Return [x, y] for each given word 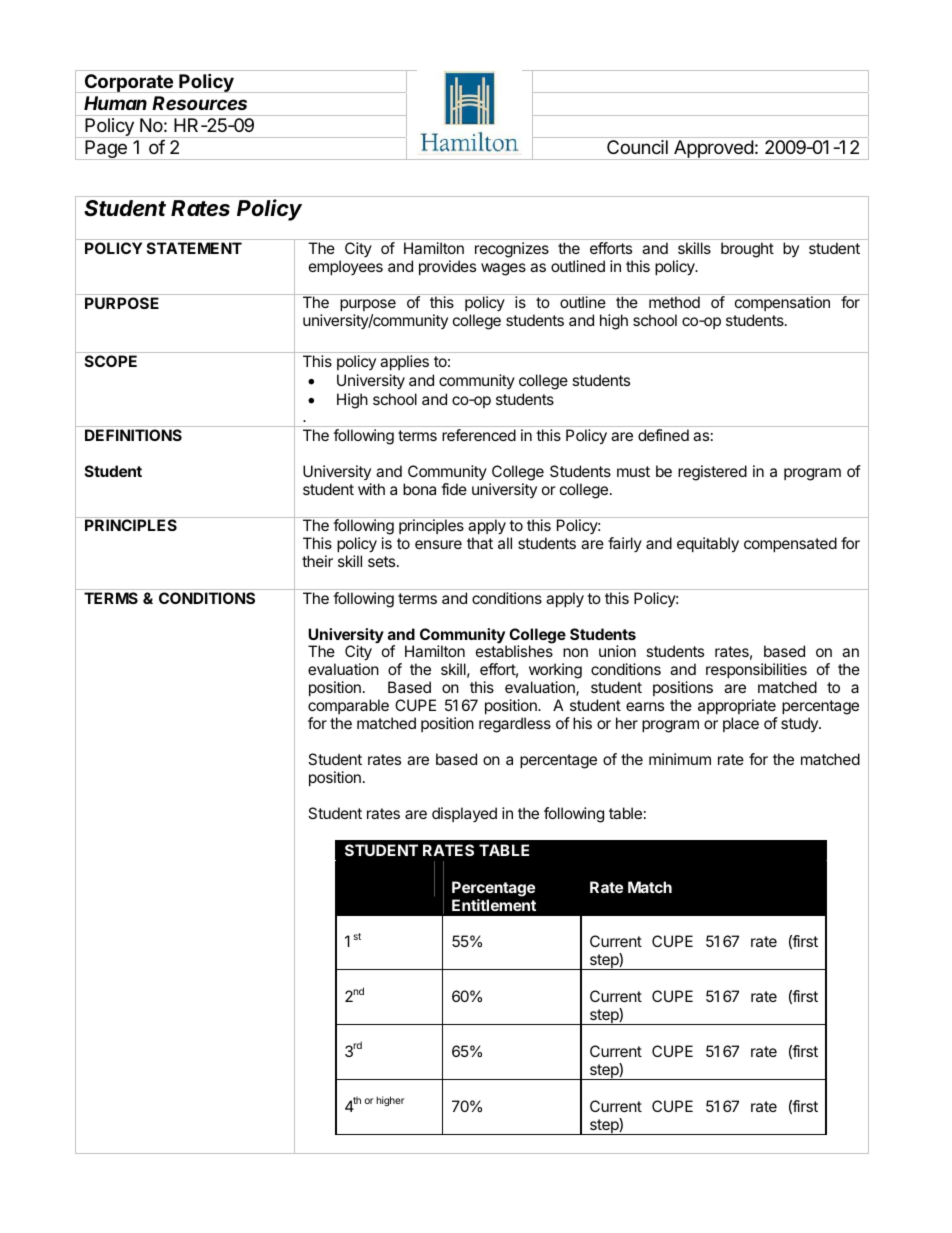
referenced [479, 435]
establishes [514, 651]
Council [637, 147]
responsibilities [756, 672]
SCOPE [111, 361]
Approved [713, 150]
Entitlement [494, 905]
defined [663, 435]
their [317, 561]
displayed [464, 814]
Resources [199, 103]
